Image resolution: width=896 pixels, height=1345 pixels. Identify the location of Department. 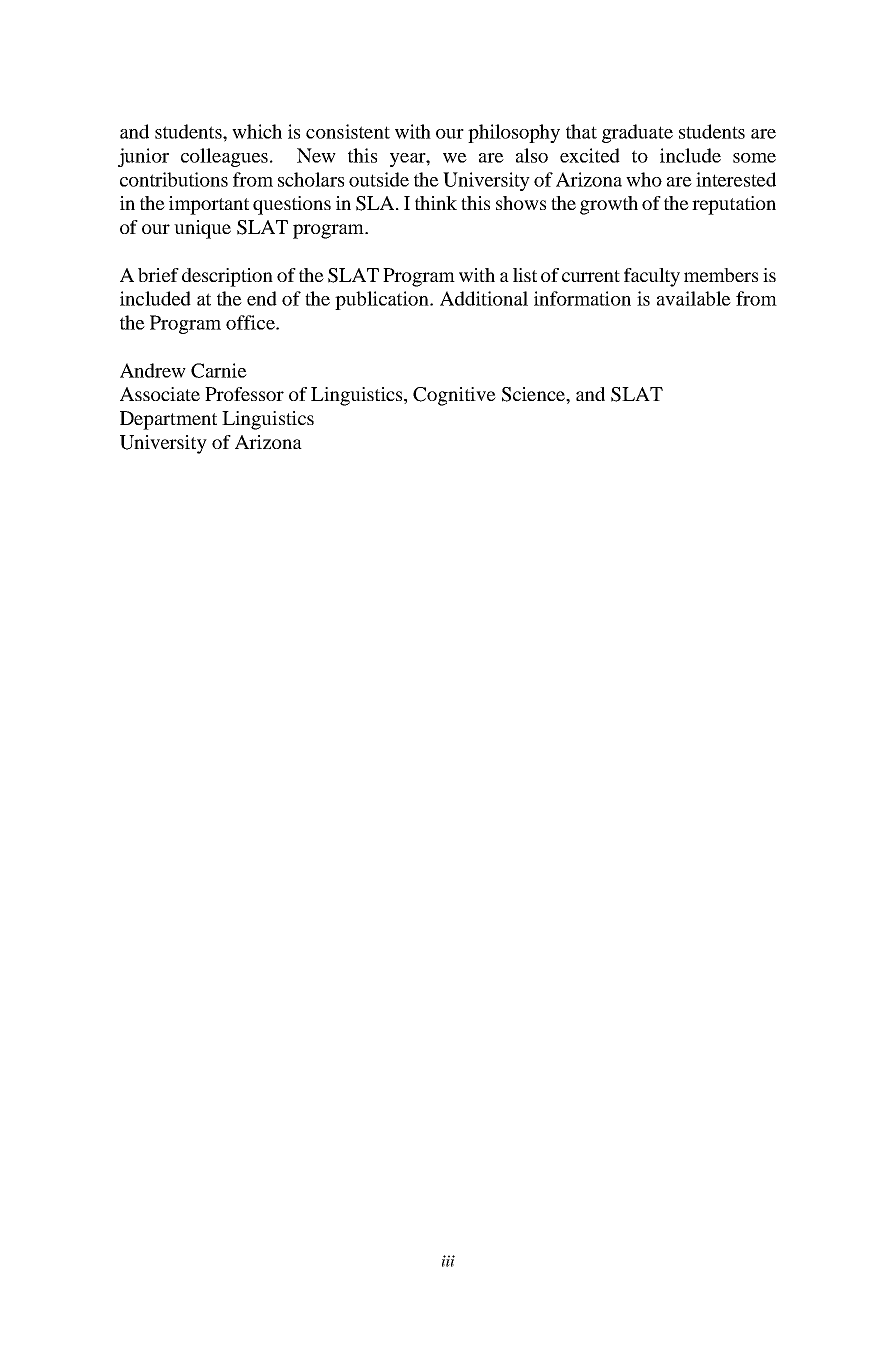
(168, 420).
